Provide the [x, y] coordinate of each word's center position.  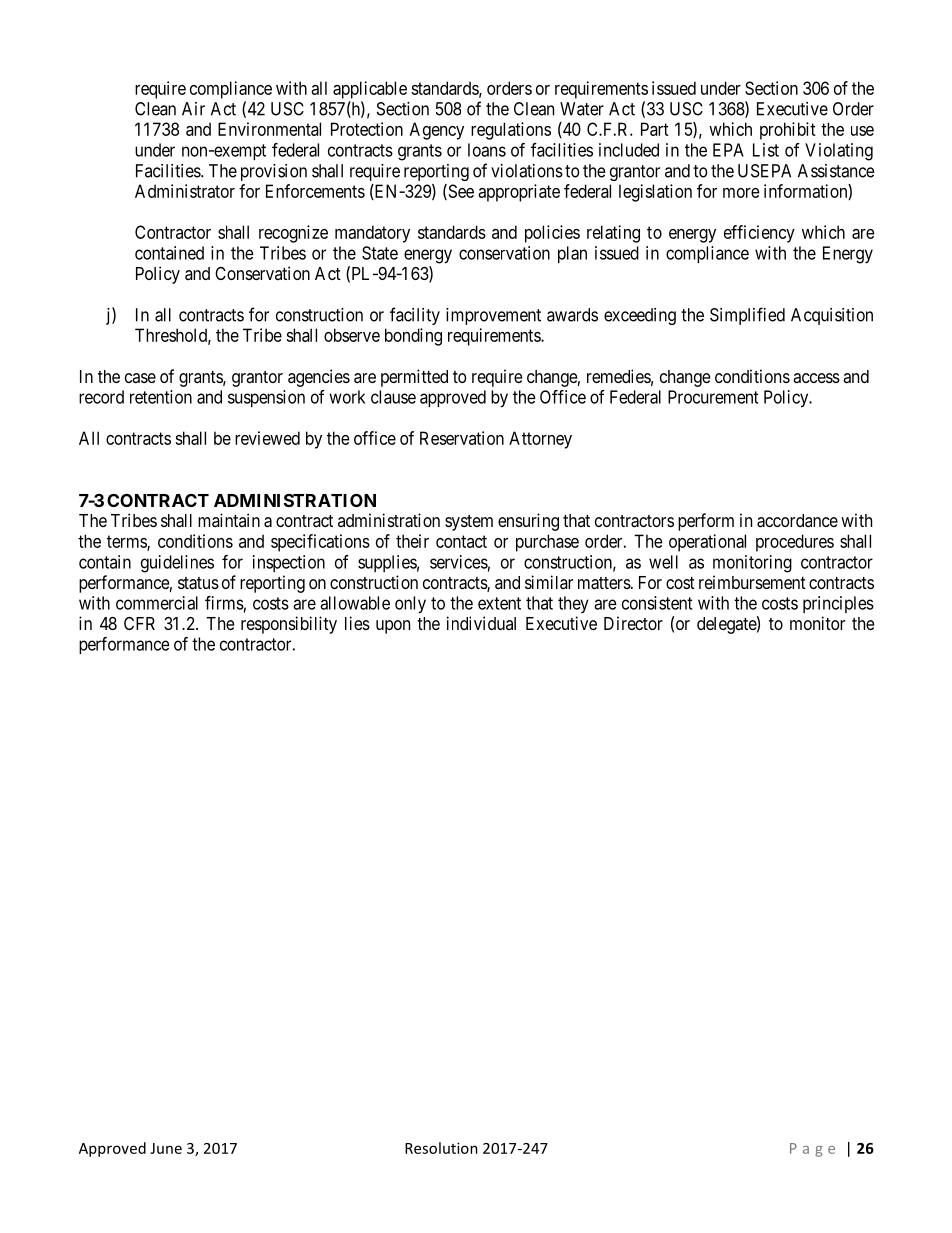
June [166, 1148]
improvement [493, 316]
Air [193, 109]
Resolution [441, 1148]
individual [481, 623]
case [140, 378]
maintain [229, 520]
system [469, 523]
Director [633, 623]
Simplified [747, 316]
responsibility [289, 625]
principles [838, 604]
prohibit [788, 131]
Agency [437, 131]
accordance [797, 521]
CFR [139, 623]
